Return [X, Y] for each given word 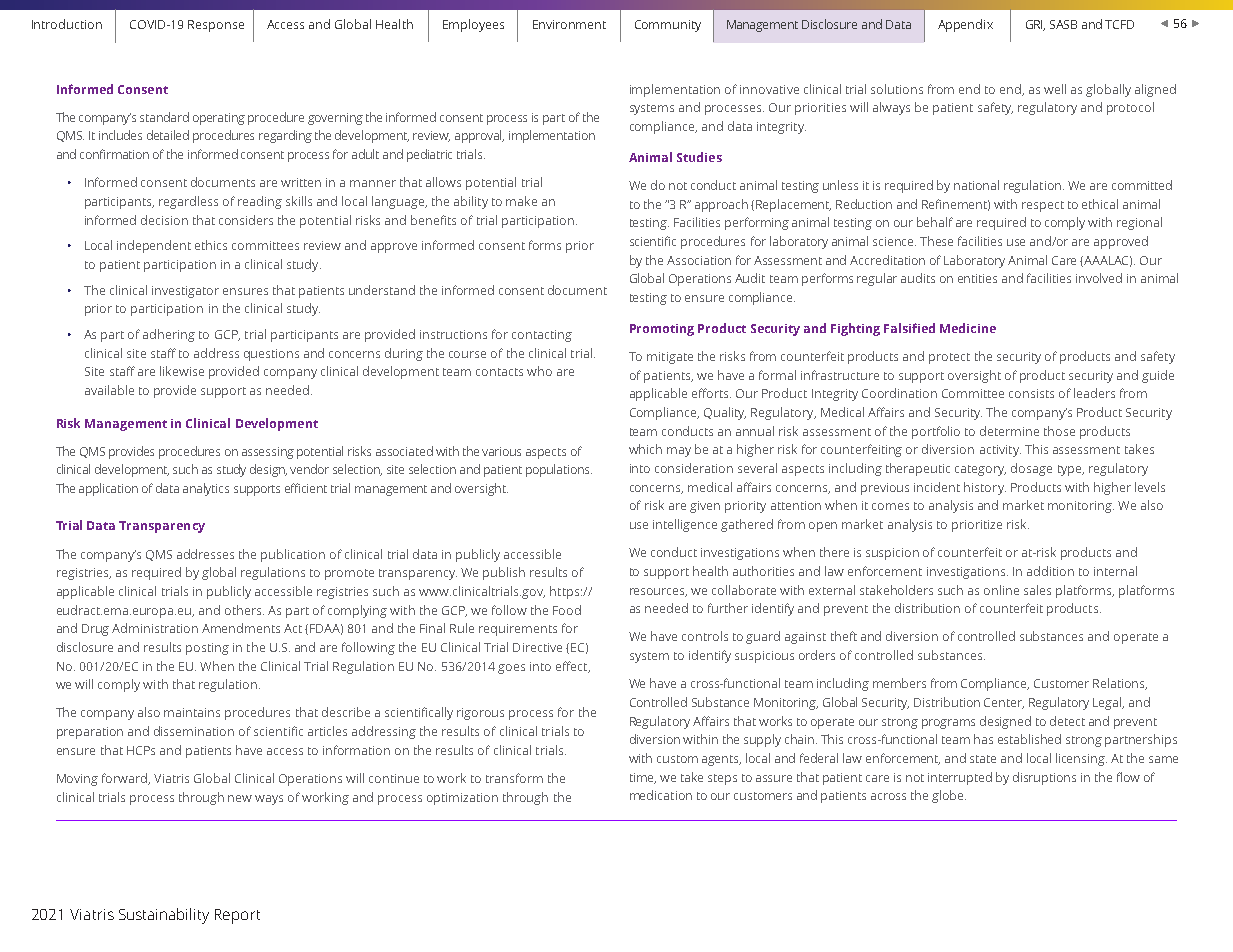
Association [699, 260]
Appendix [965, 25]
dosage [1031, 469]
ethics [211, 245]
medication [661, 795]
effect [573, 667]
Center [1004, 703]
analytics [206, 489]
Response [216, 26]
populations [559, 470]
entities [977, 278]
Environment [569, 24]
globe [949, 796]
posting [207, 649]
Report [237, 916]
